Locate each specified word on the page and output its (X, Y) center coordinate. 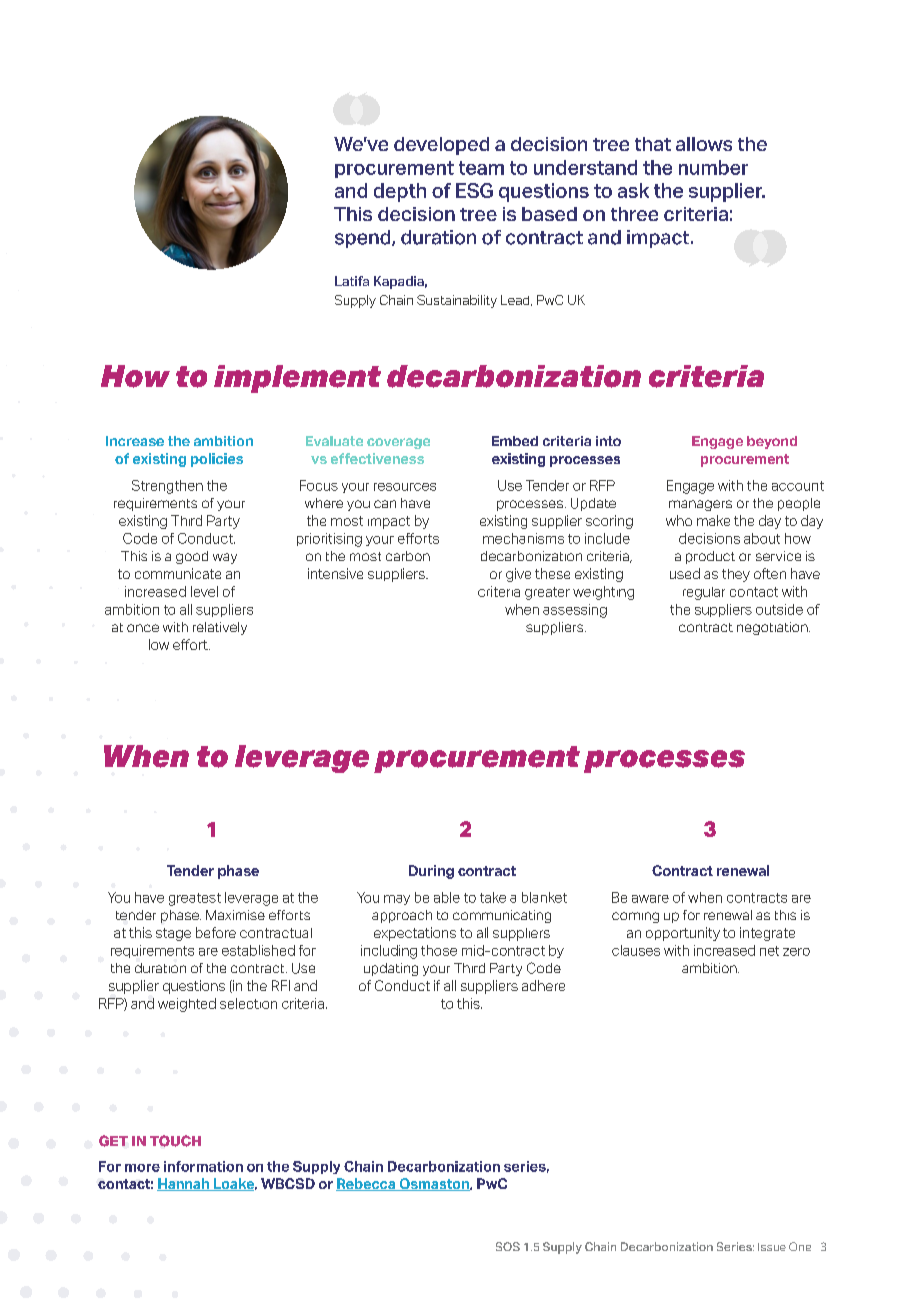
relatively (220, 628)
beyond (772, 442)
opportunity (683, 934)
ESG (474, 190)
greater (547, 593)
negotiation (773, 628)
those (439, 950)
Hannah (184, 1184)
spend (364, 239)
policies (217, 460)
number (713, 167)
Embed (515, 441)
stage (173, 934)
